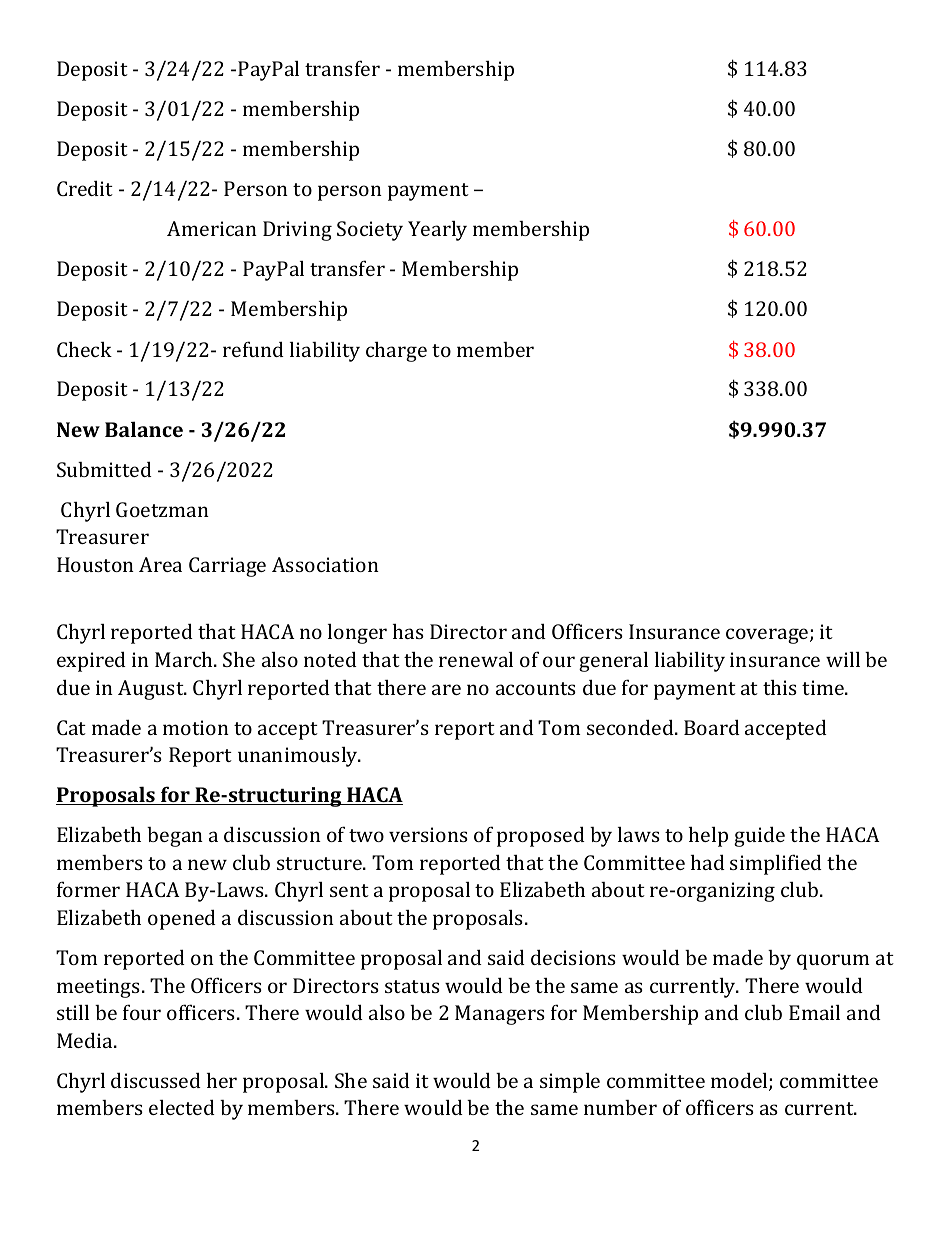 Image resolution: width=952 pixels, height=1233 pixels. What do you see at coordinates (156, 1080) in the image?
I see `discussed` at bounding box center [156, 1080].
